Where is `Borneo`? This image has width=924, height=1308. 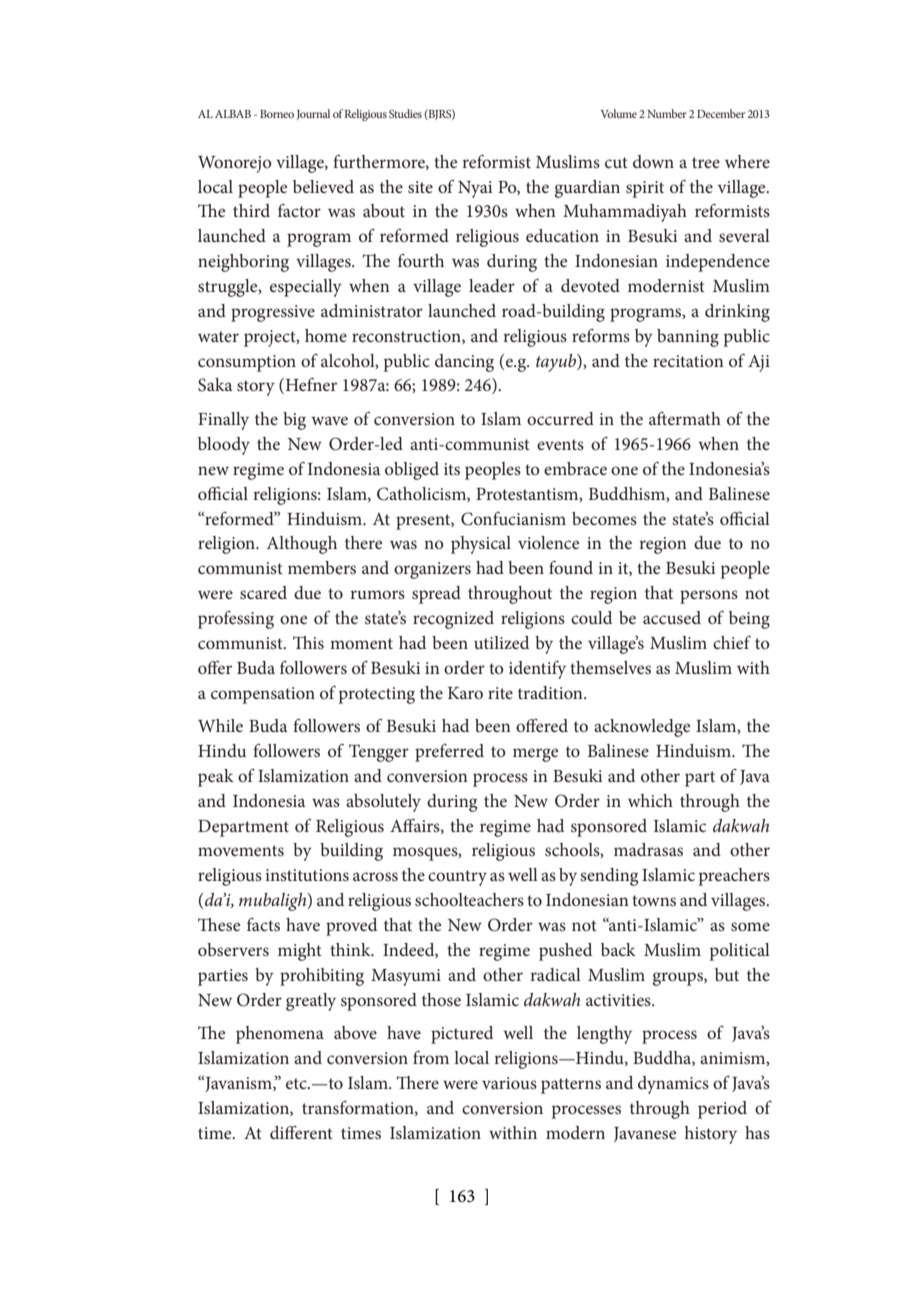
Borneo is located at coordinates (277, 114).
